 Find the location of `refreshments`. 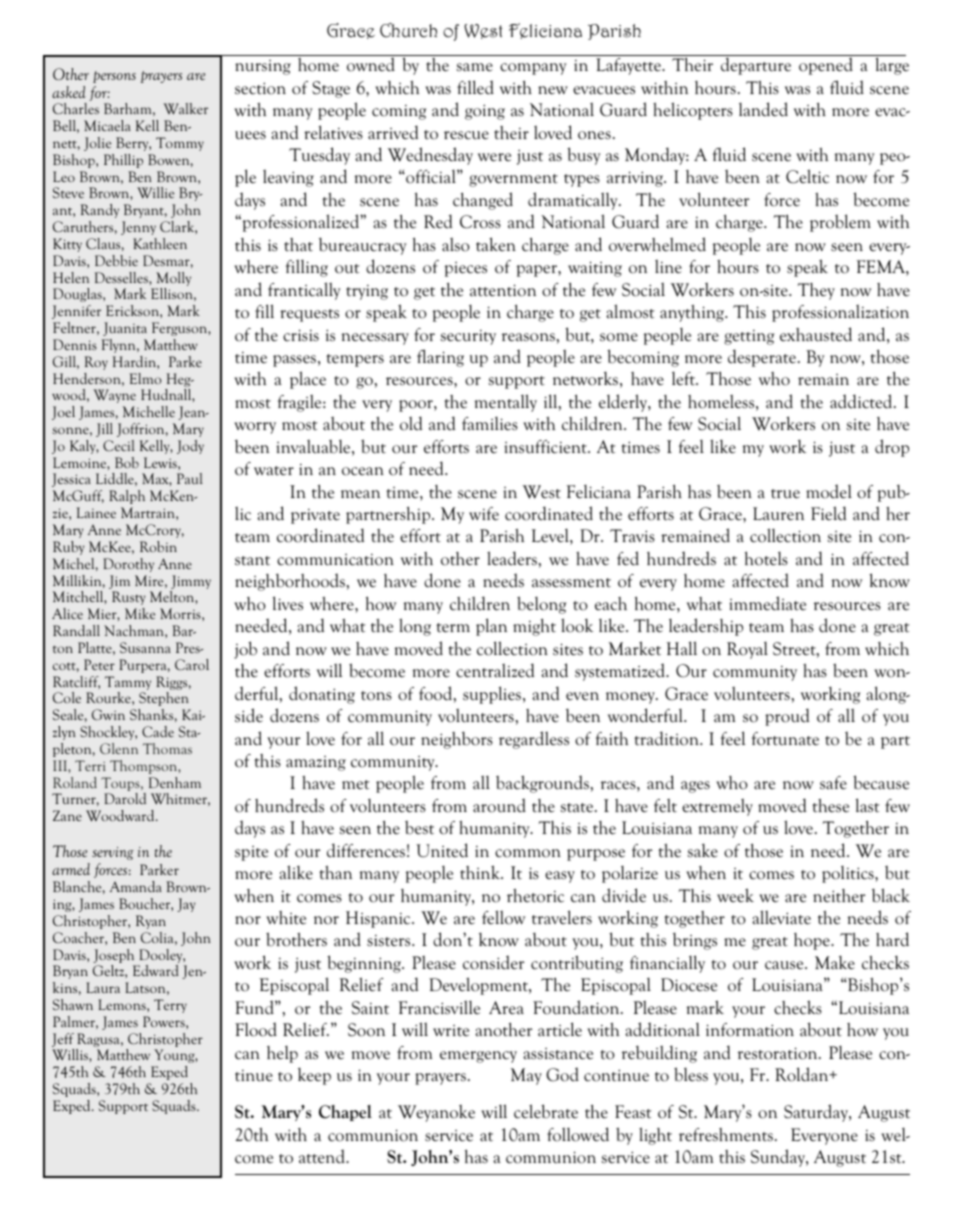

refreshments is located at coordinates (726, 1135).
